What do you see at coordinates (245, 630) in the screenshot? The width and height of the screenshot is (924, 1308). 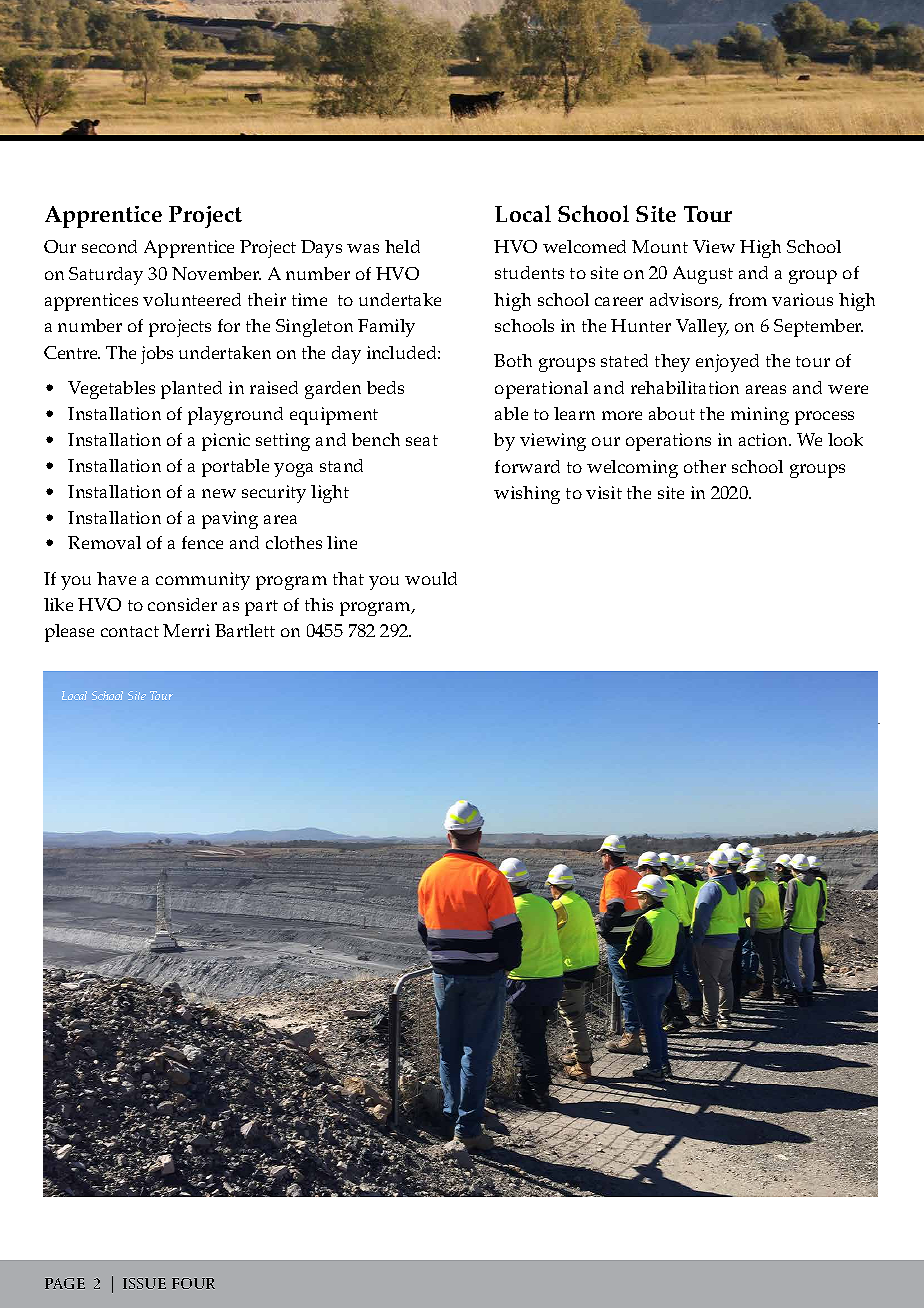 I see `Bartlett` at bounding box center [245, 630].
